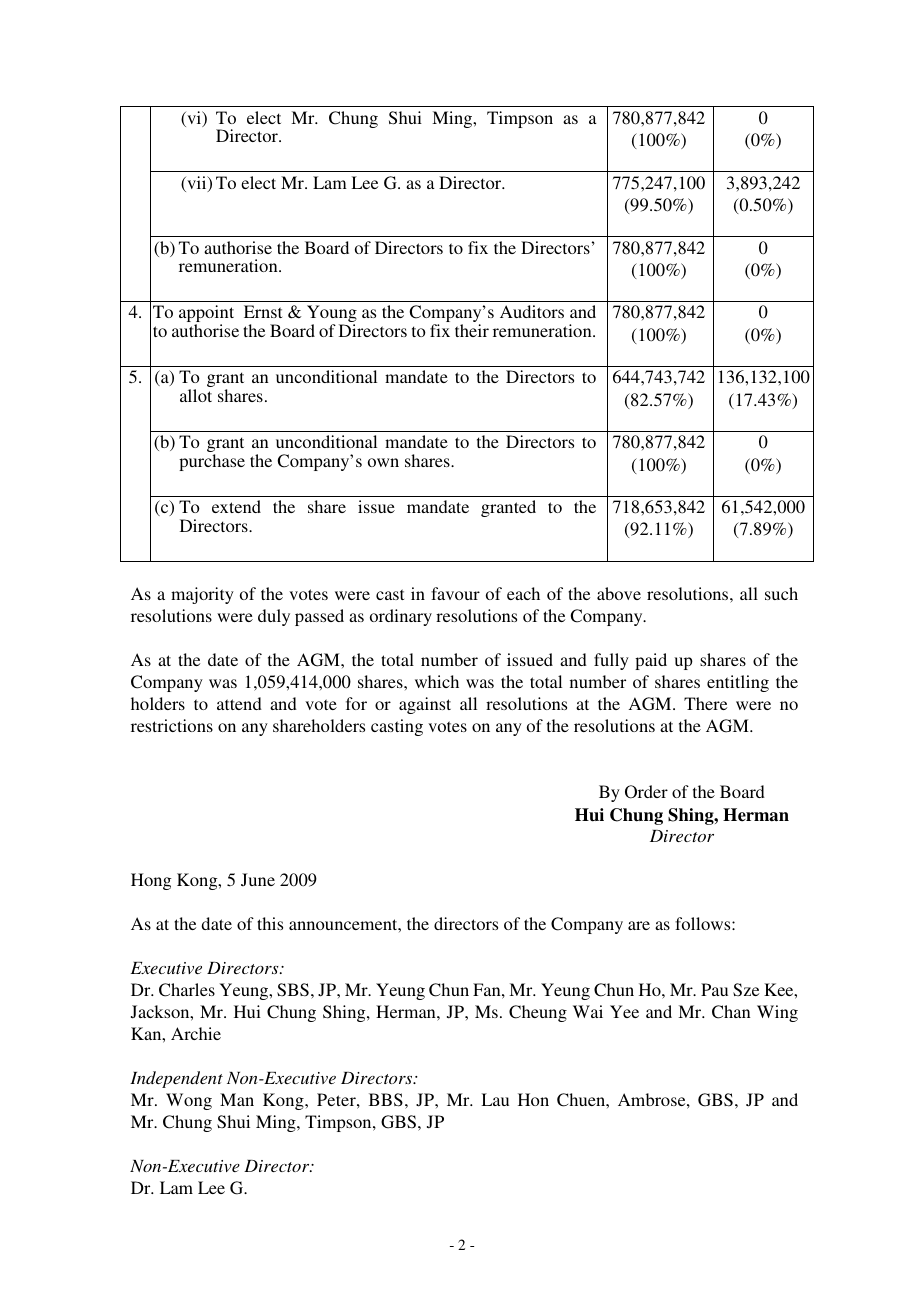 This image has height=1308, width=924. I want to click on majority, so click(202, 595).
